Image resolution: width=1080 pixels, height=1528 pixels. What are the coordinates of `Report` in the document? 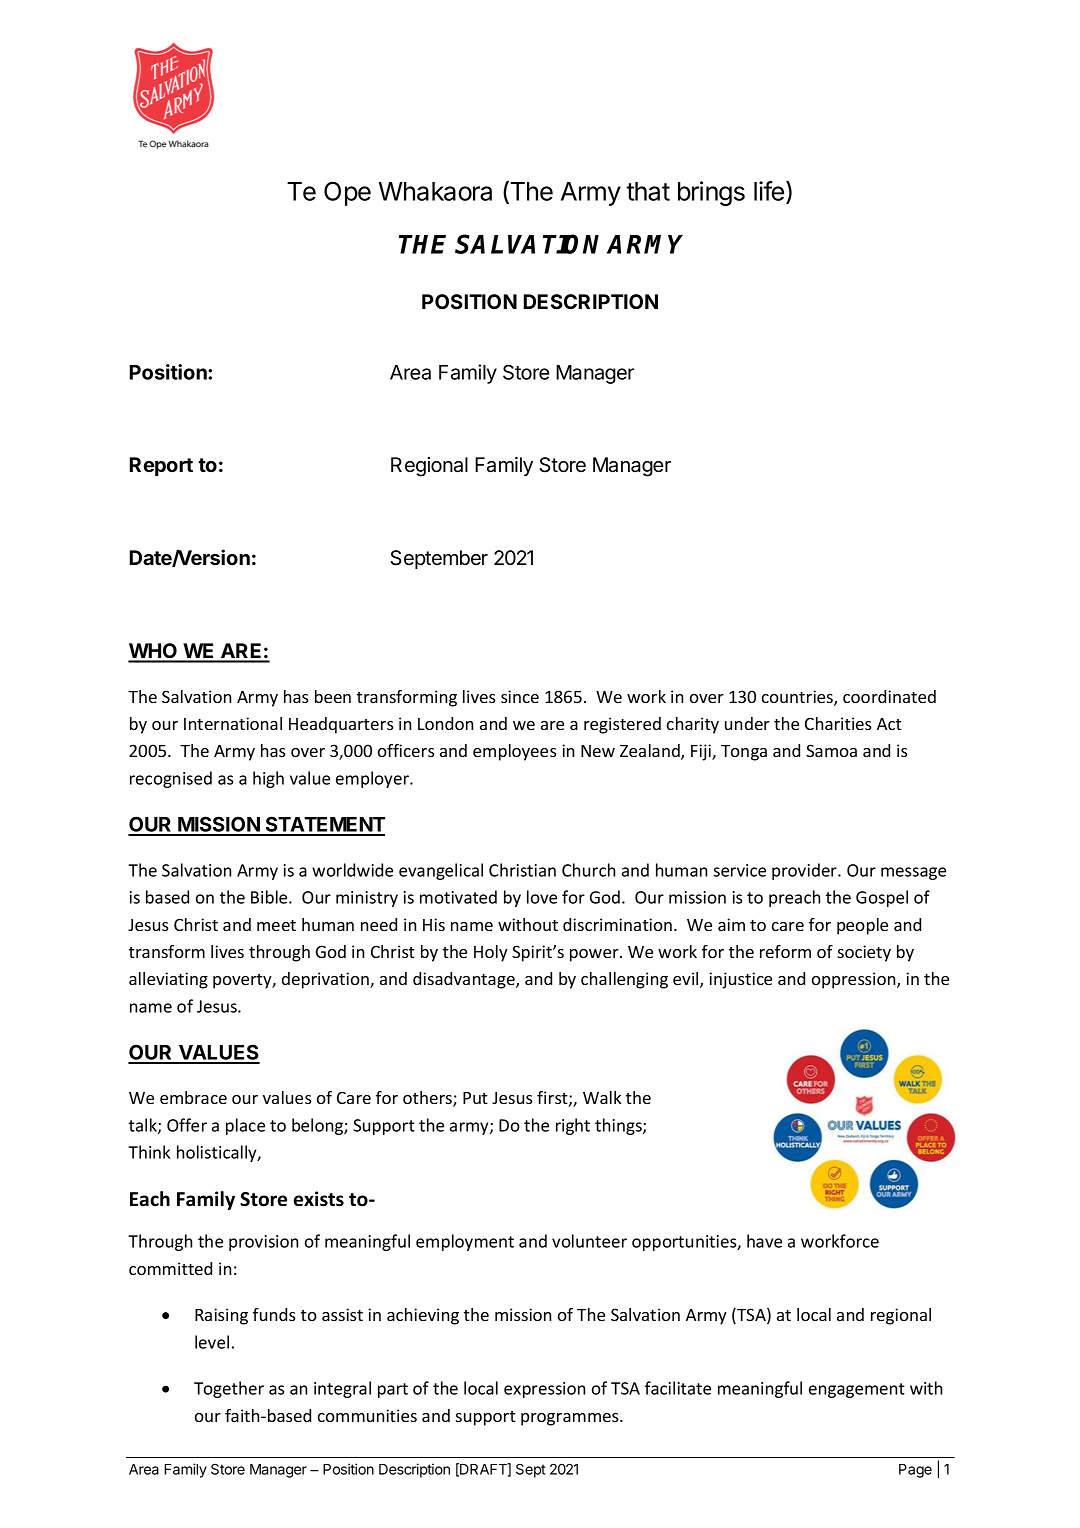 It's located at (161, 466).
